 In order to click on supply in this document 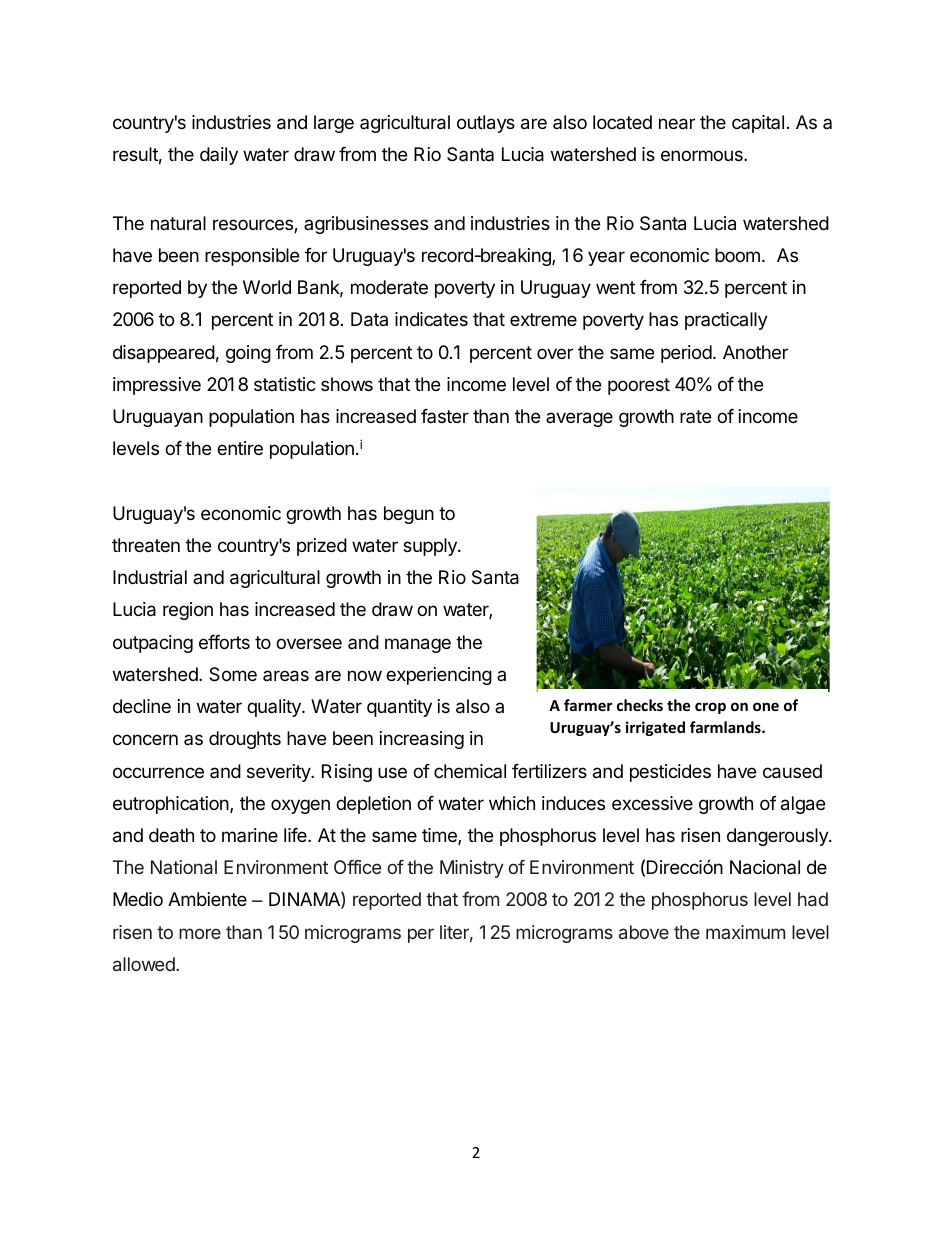, I will do `click(431, 547)`.
